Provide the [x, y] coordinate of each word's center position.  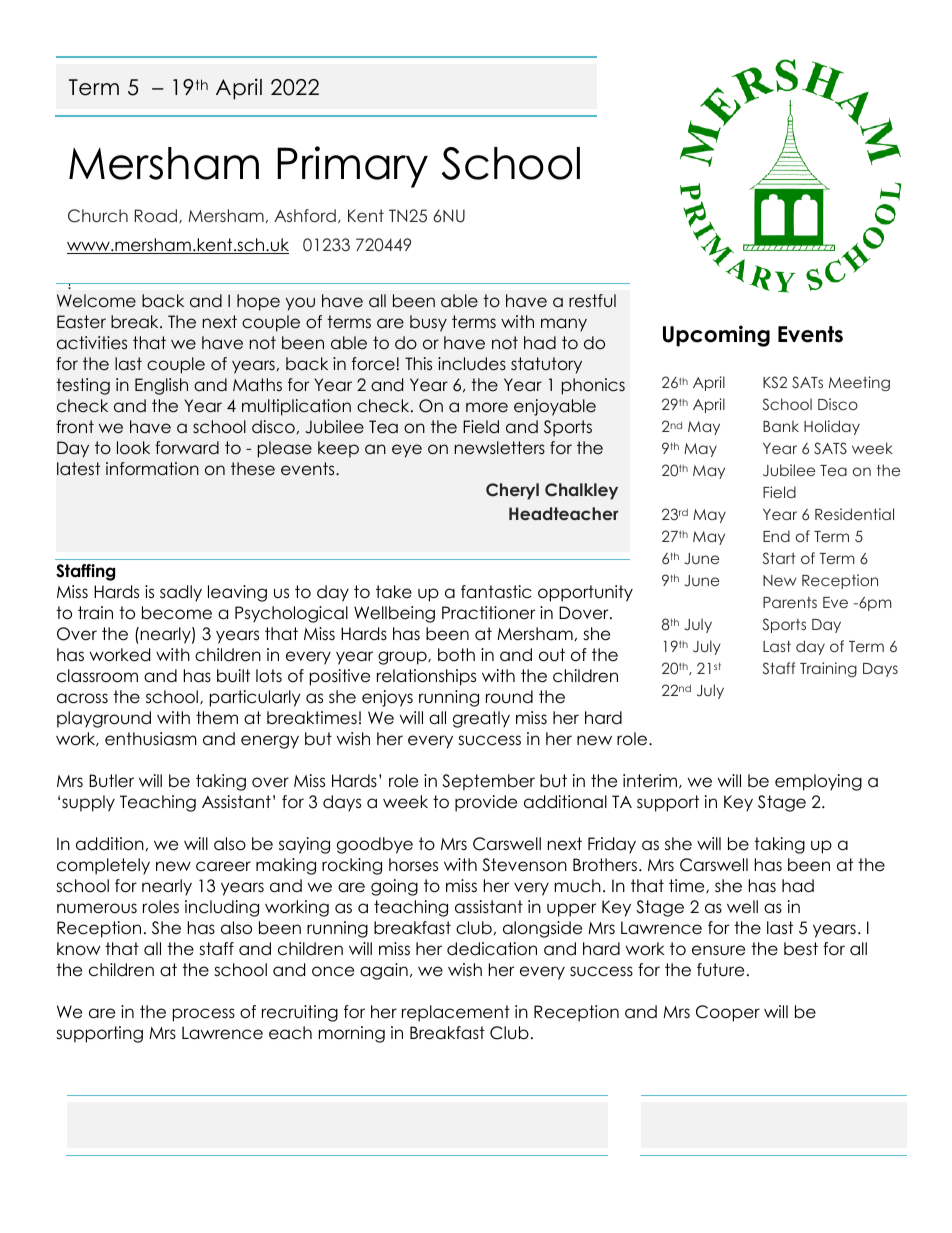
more [487, 407]
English [161, 386]
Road [157, 216]
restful [592, 301]
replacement [456, 1013]
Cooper [728, 1013]
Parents [790, 602]
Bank [781, 426]
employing [818, 782]
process [204, 1015]
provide [486, 803]
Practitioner [488, 613]
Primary [352, 167]
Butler [111, 781]
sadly [181, 593]
